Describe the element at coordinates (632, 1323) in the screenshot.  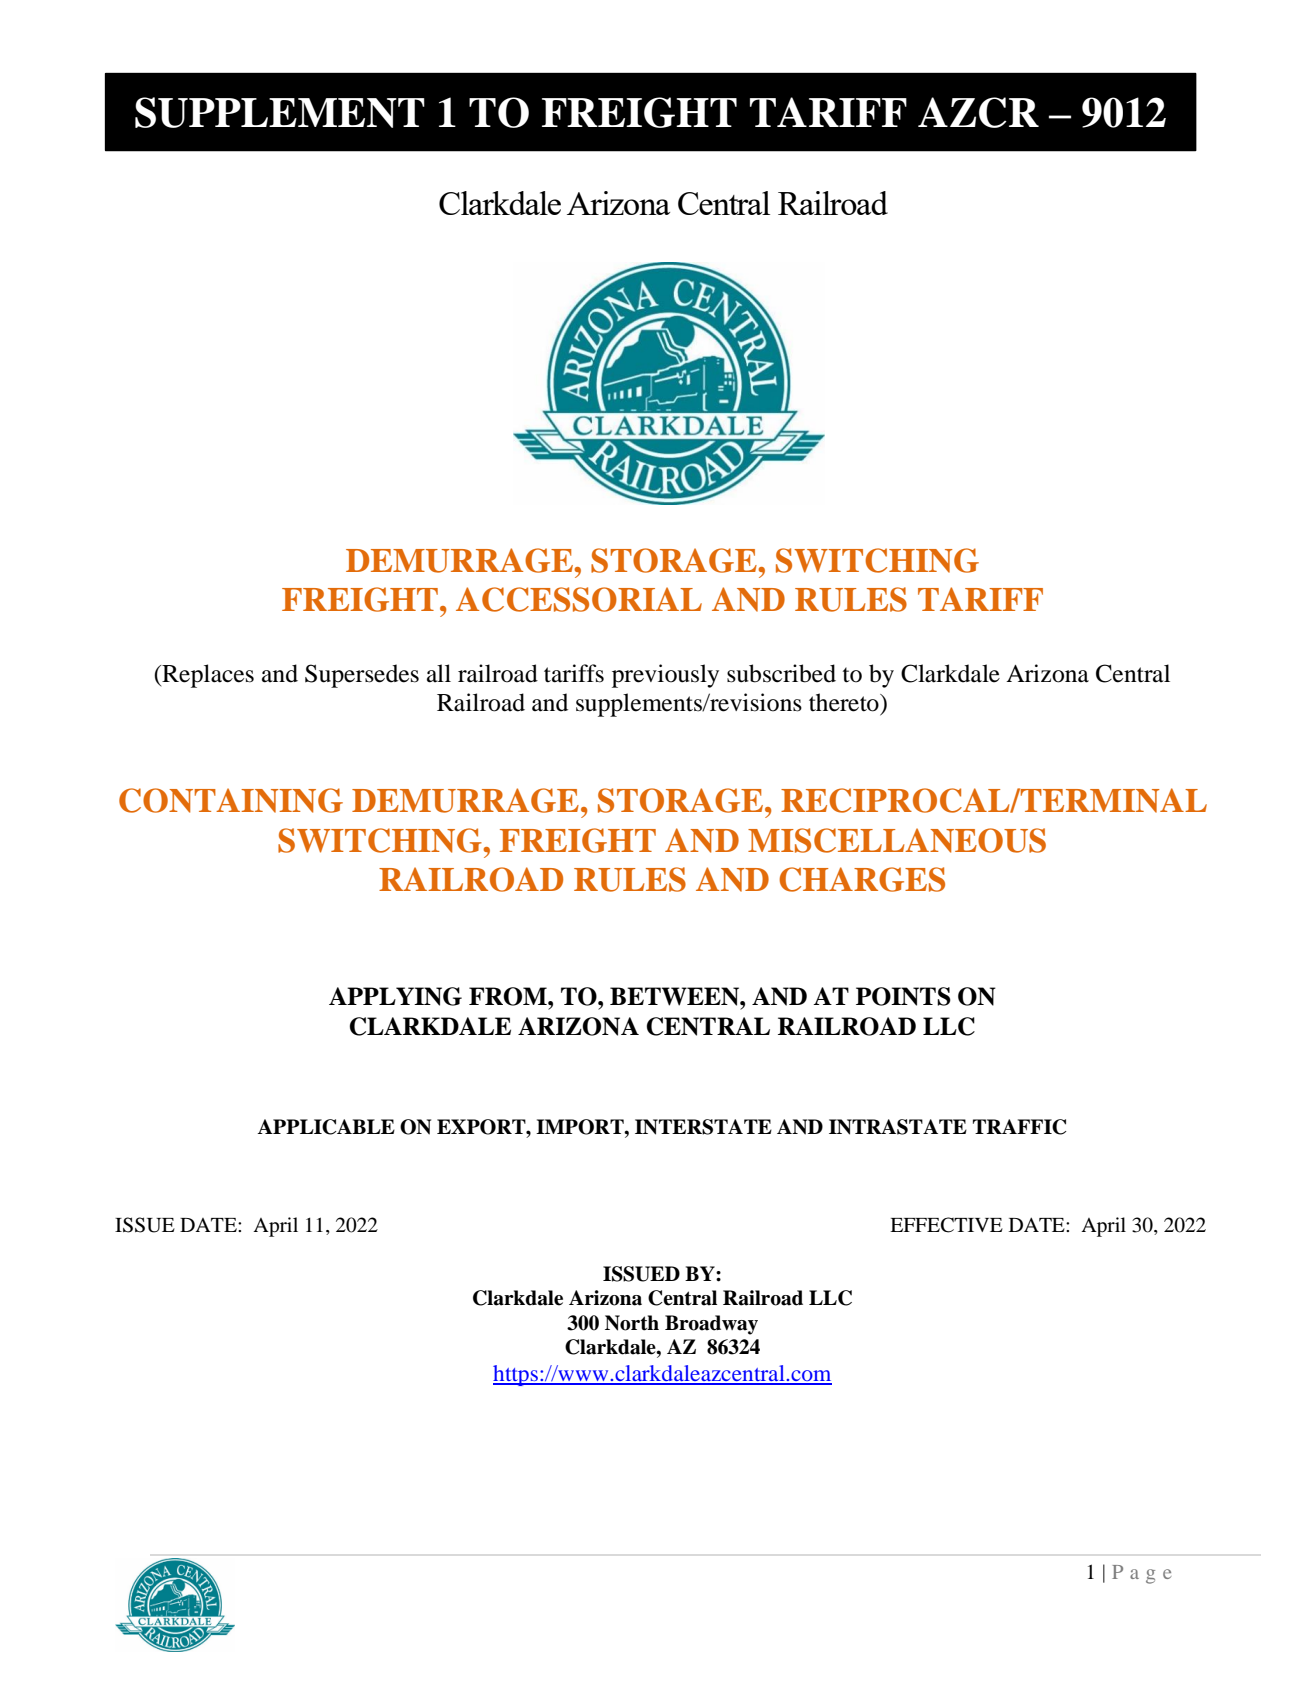
I see `North` at that location.
